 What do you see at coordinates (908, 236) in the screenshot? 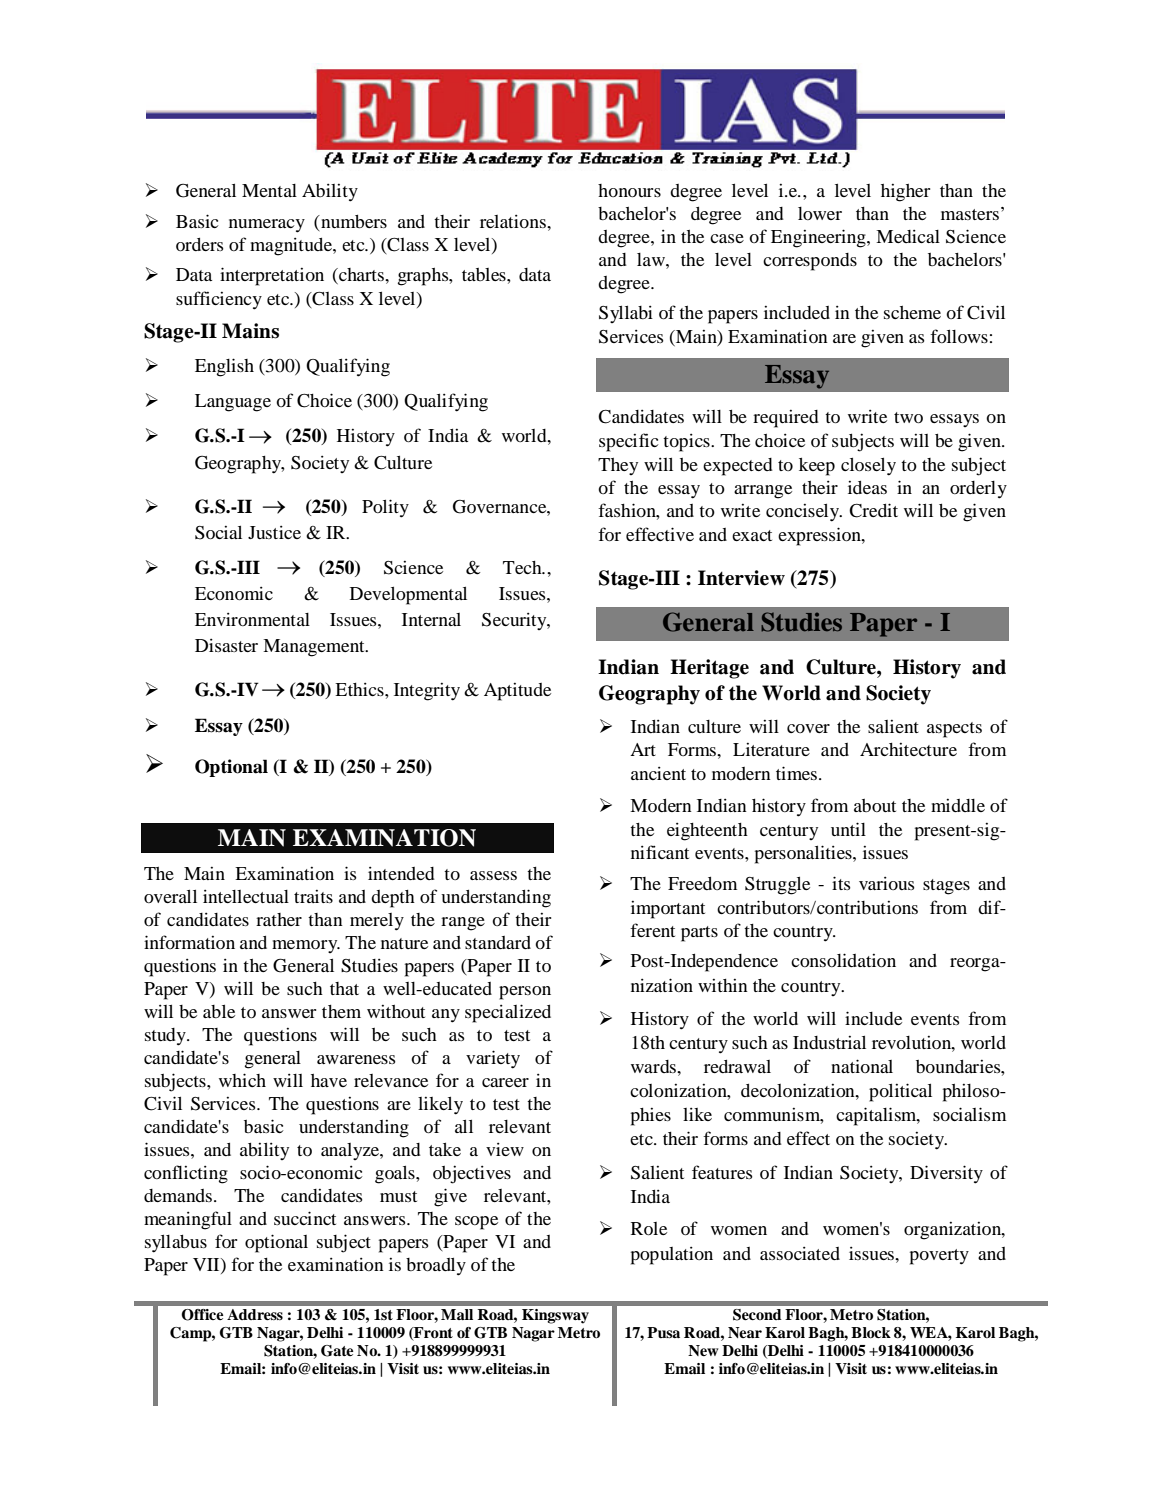
I see `Medical` at bounding box center [908, 236].
